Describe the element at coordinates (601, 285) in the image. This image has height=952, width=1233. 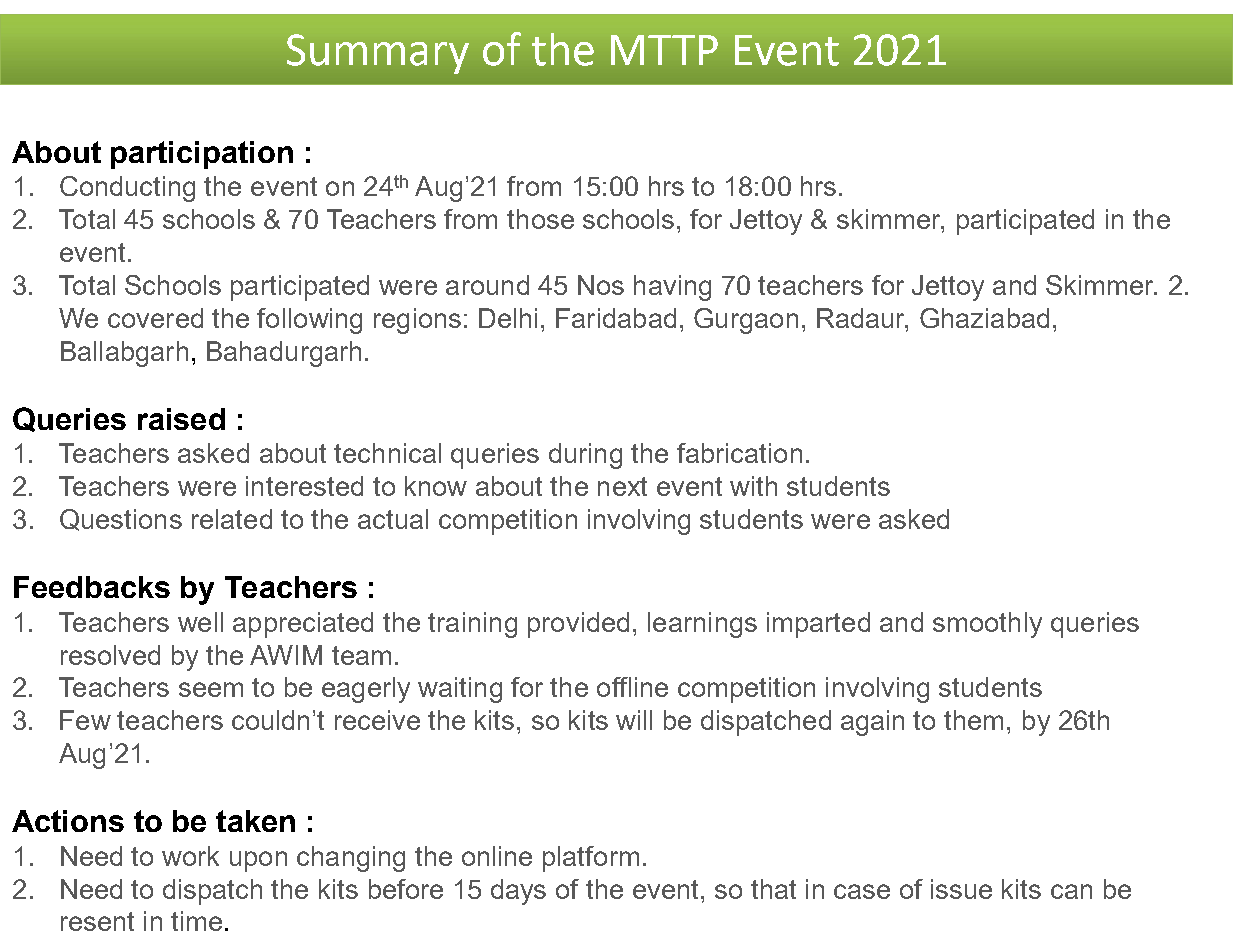
I see `Nos` at that location.
